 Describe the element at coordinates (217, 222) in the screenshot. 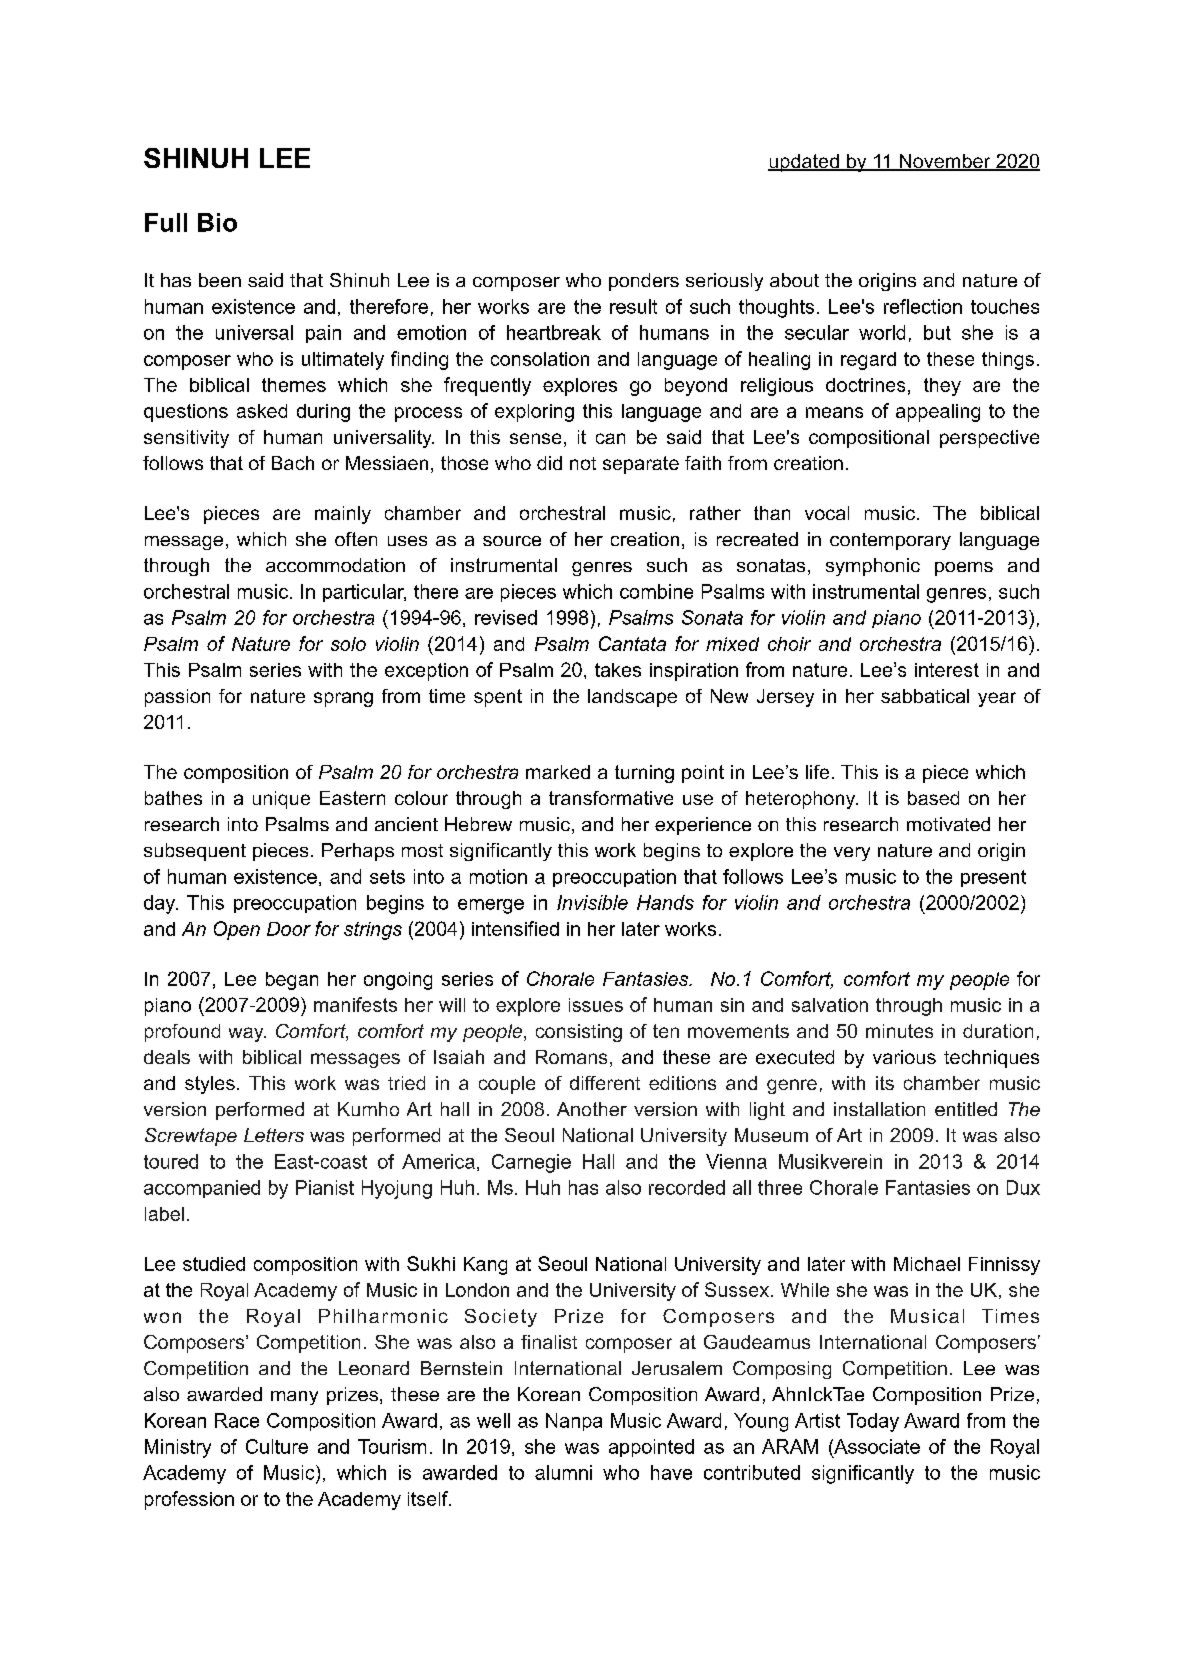

I see `Bio` at that location.
